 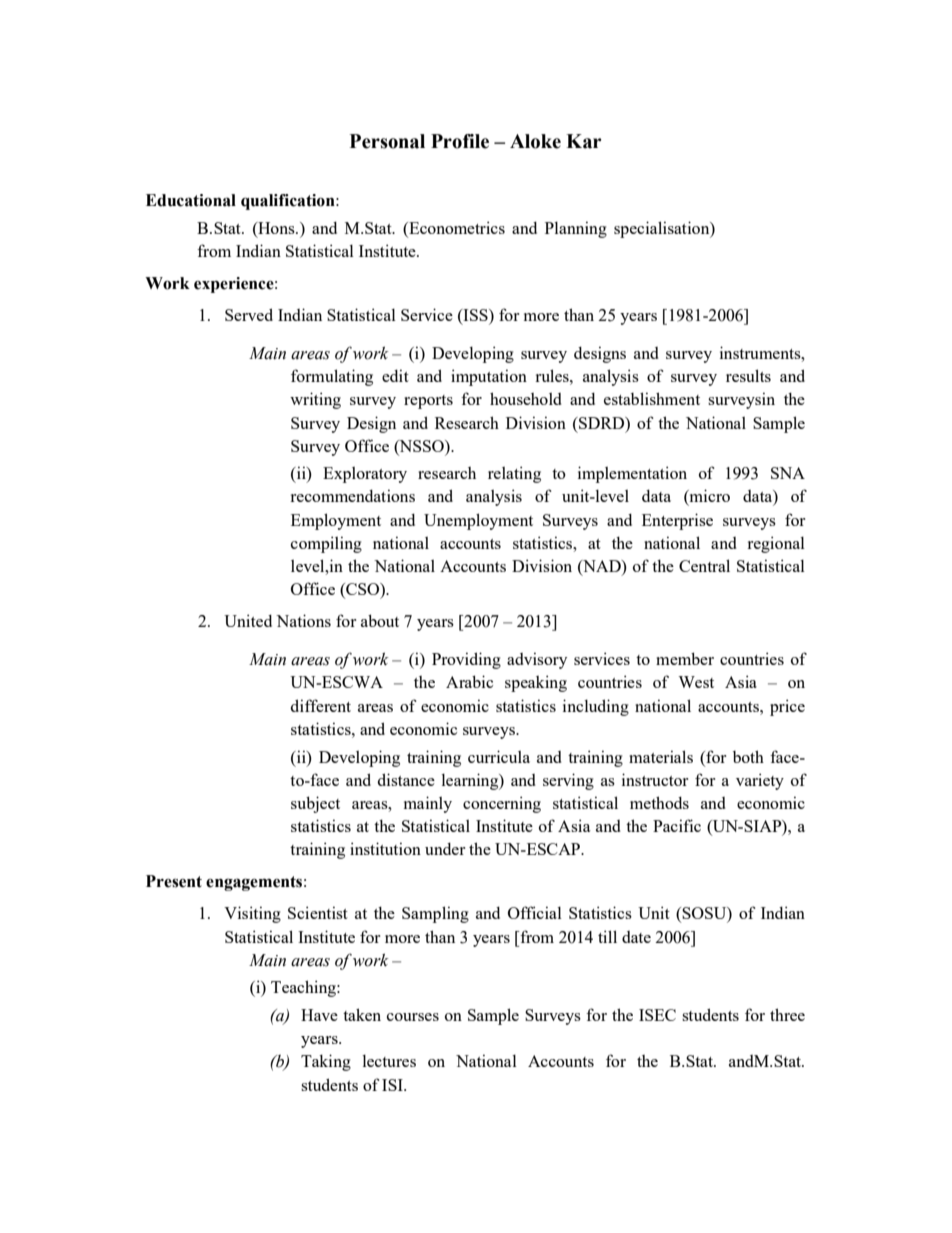 What do you see at coordinates (584, 141) in the page?
I see `Kar` at bounding box center [584, 141].
